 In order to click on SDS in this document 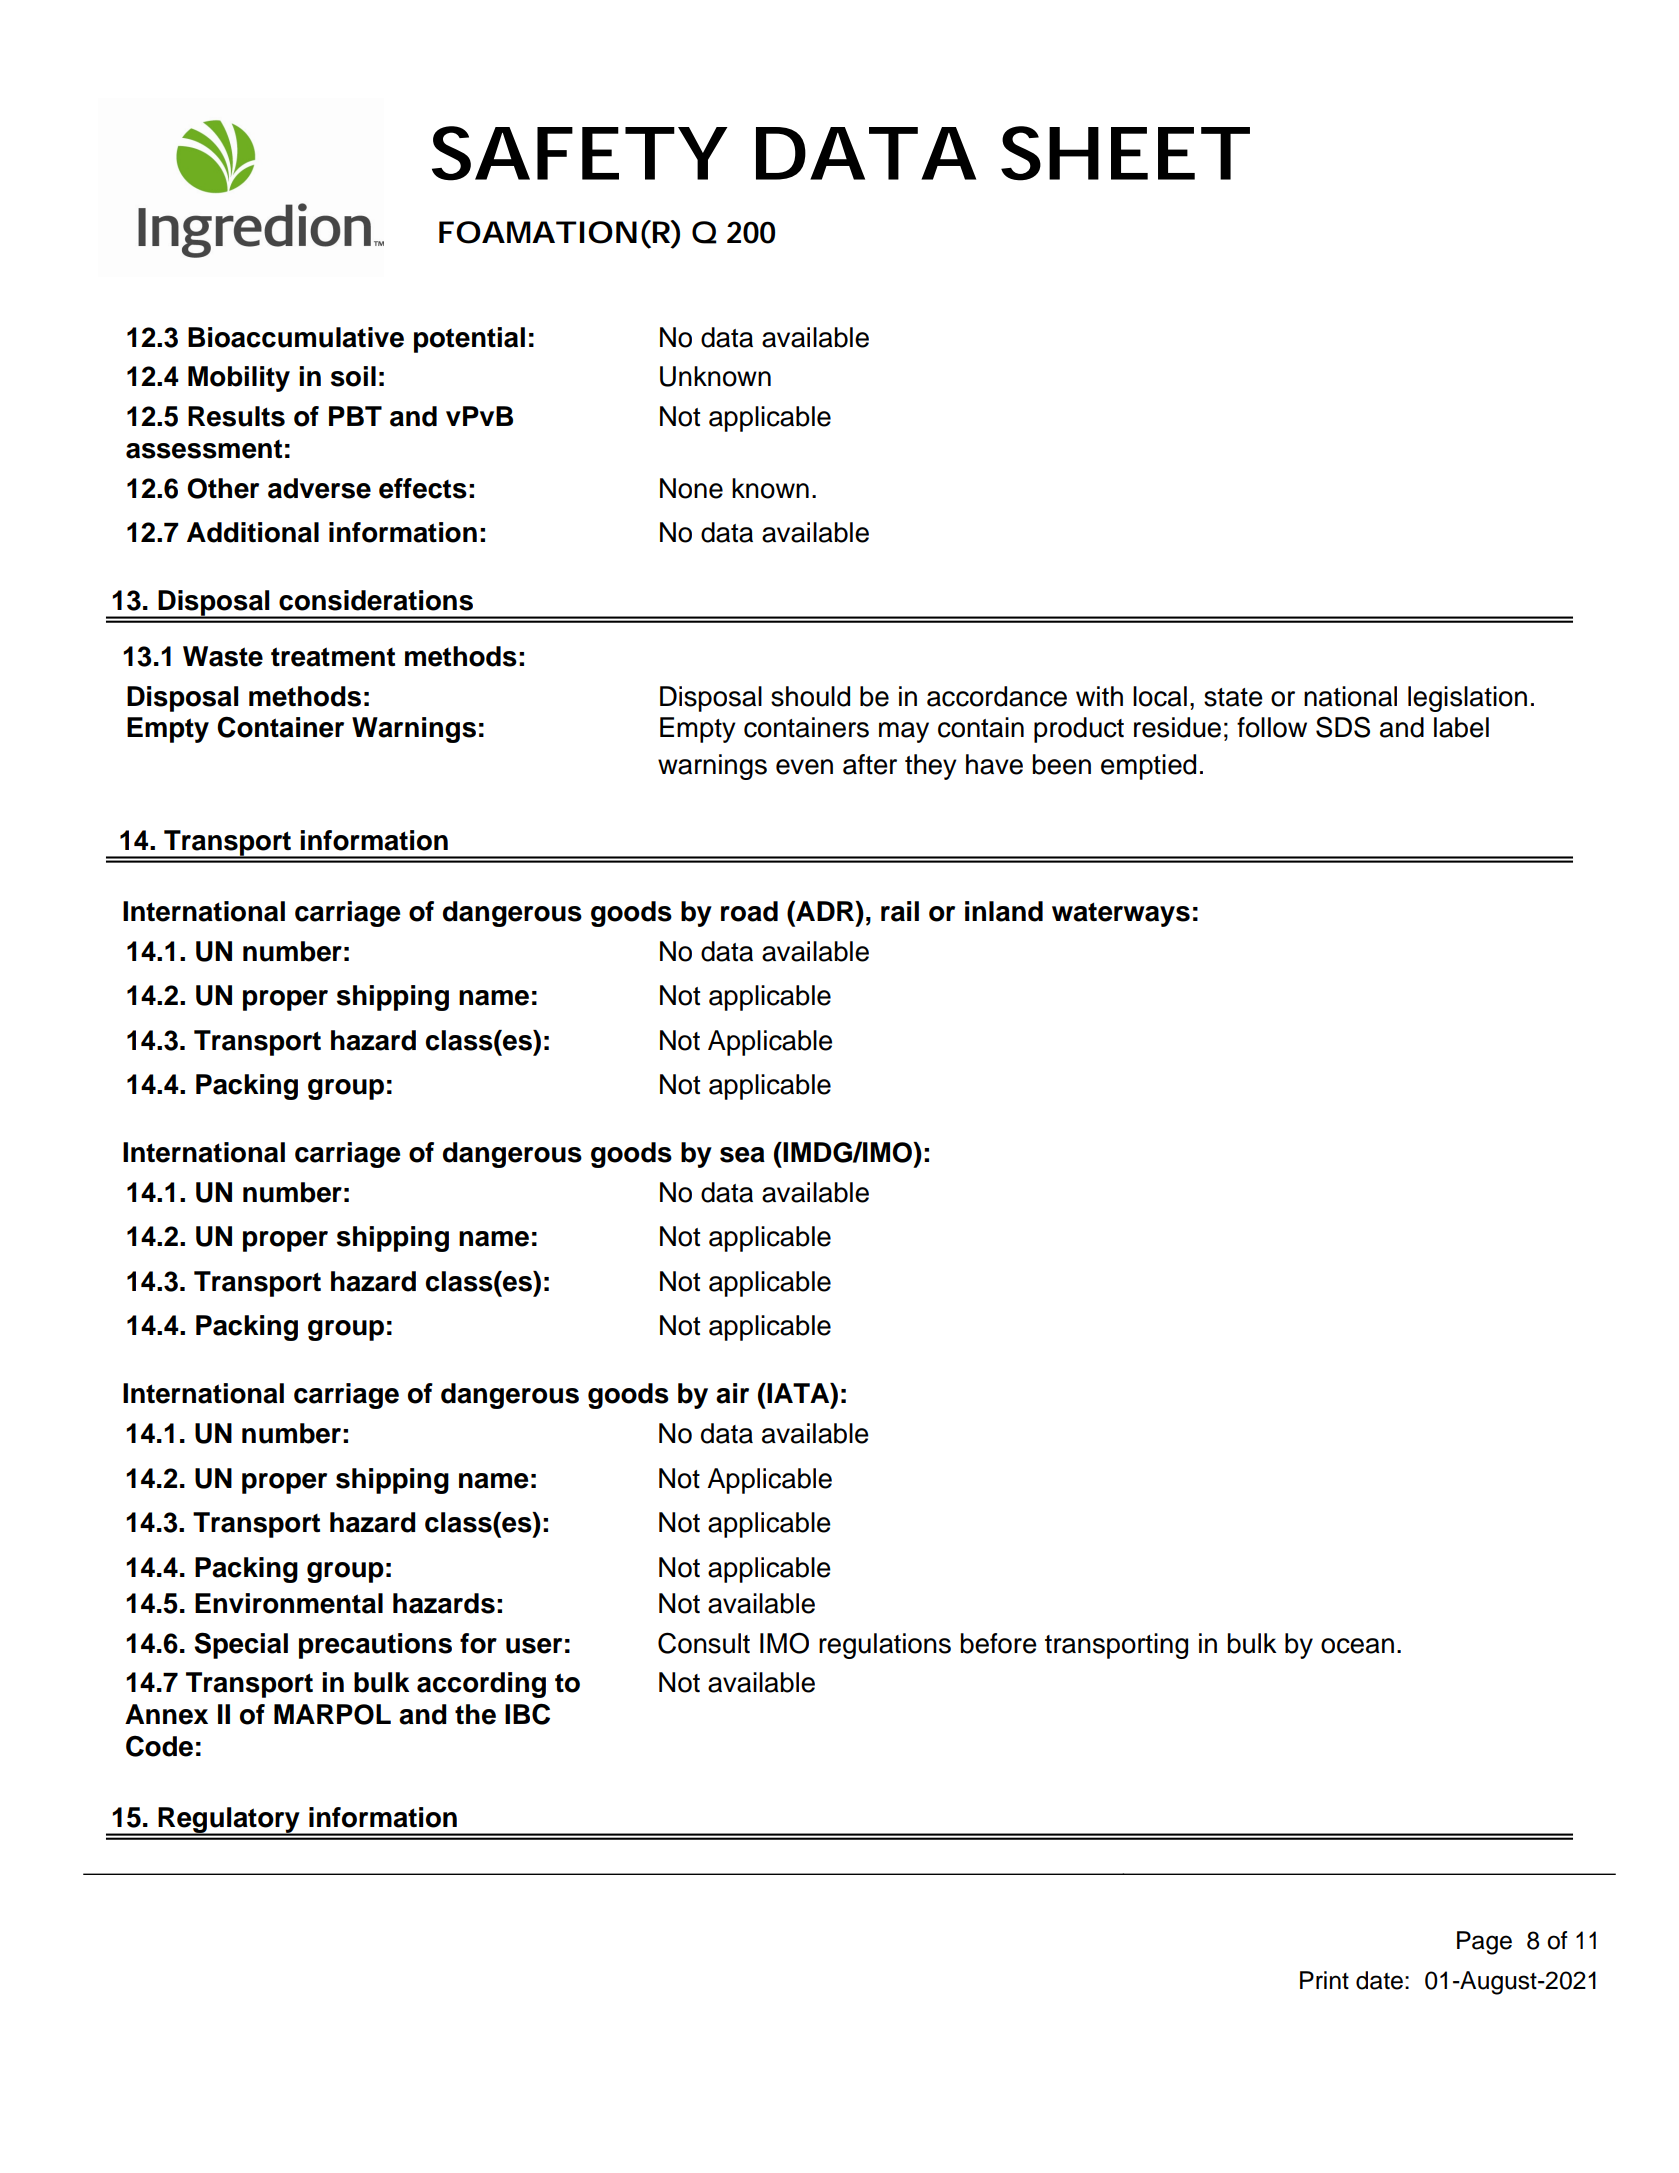, I will do `click(1343, 727)`.
